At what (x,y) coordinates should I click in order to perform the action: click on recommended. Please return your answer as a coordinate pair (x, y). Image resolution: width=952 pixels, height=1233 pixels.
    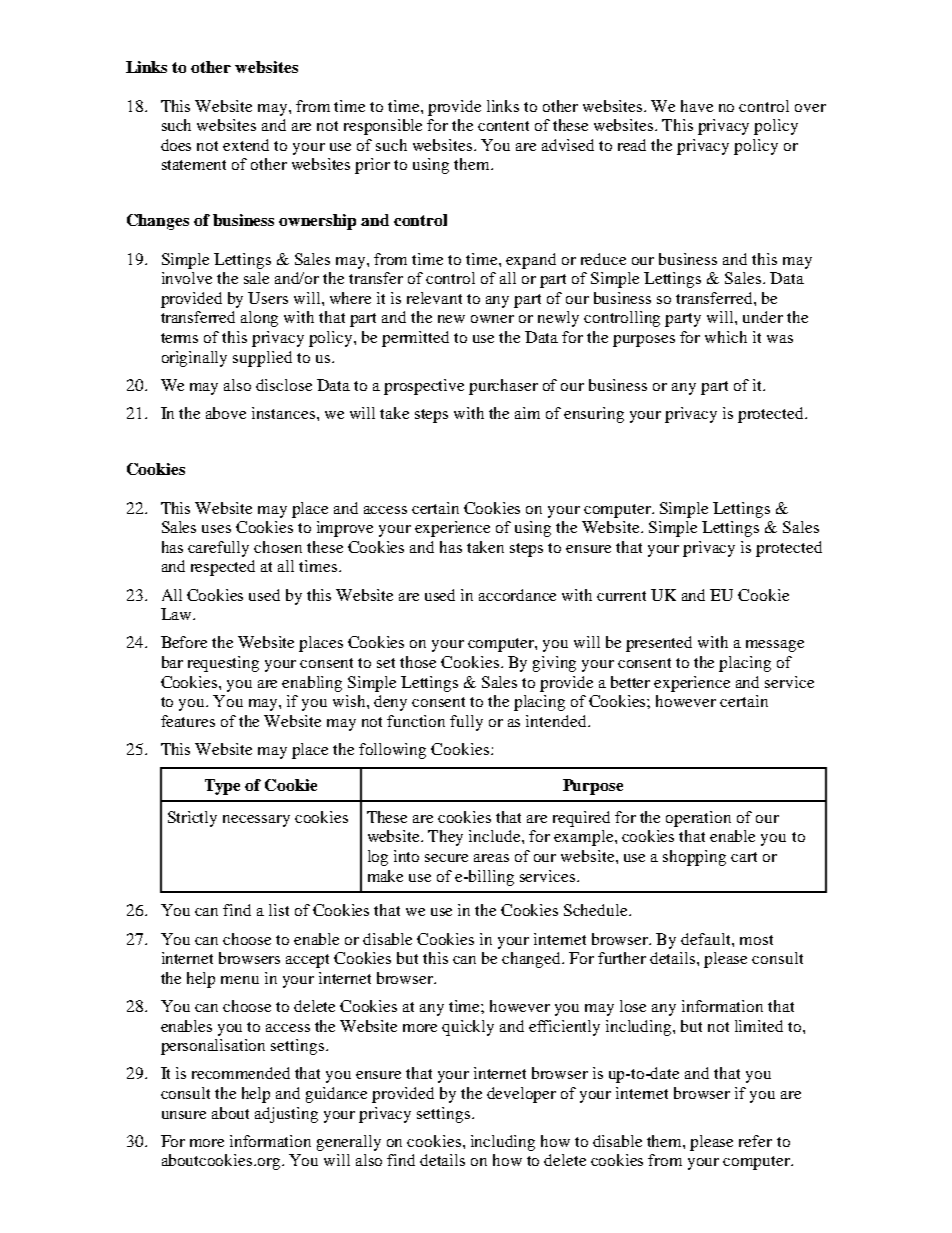
    Looking at the image, I should click on (241, 1073).
